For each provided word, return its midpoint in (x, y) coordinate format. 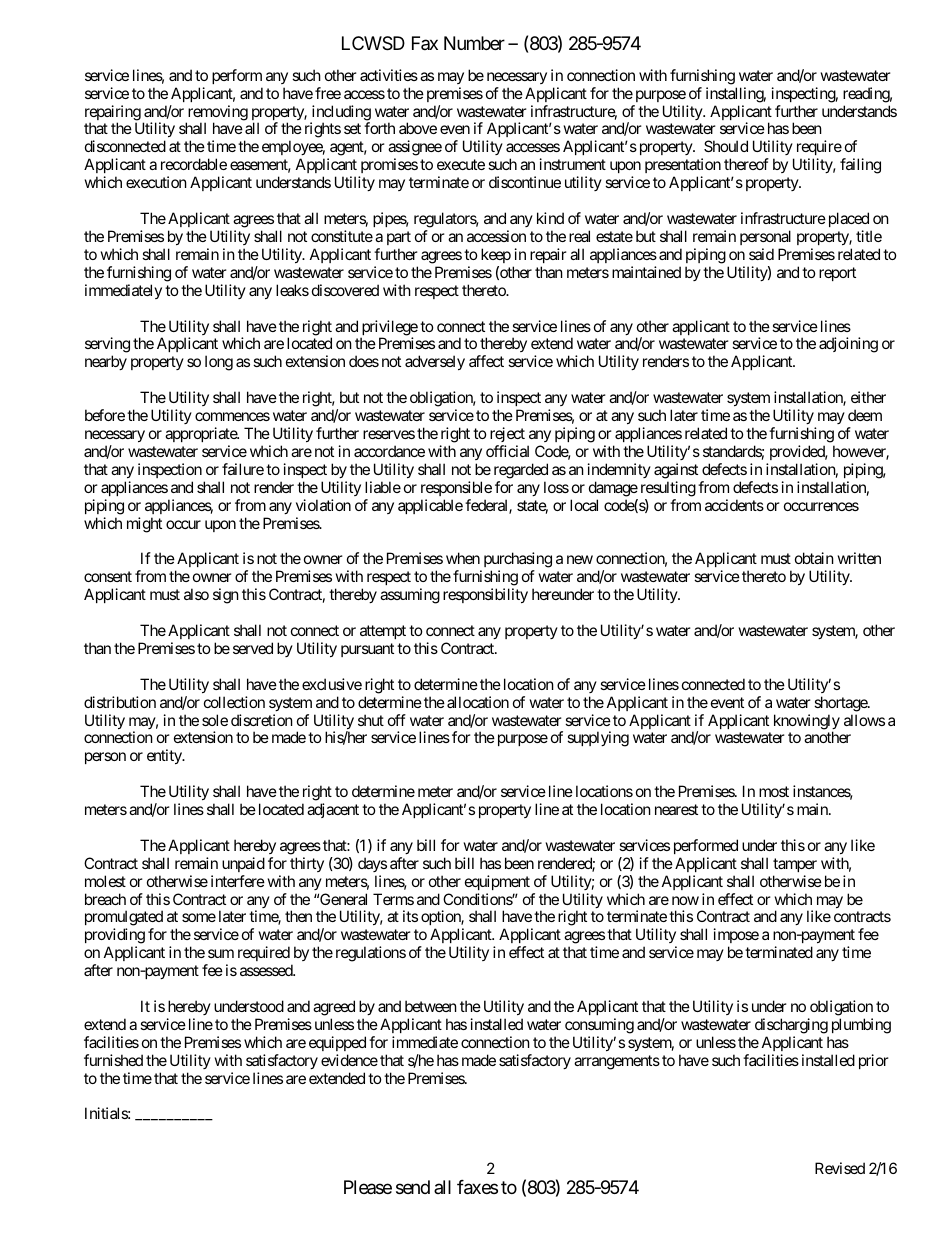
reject (507, 434)
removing (217, 114)
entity (165, 756)
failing (860, 166)
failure (243, 469)
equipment (497, 882)
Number (474, 43)
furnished (113, 1060)
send (413, 1187)
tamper (795, 865)
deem (865, 415)
